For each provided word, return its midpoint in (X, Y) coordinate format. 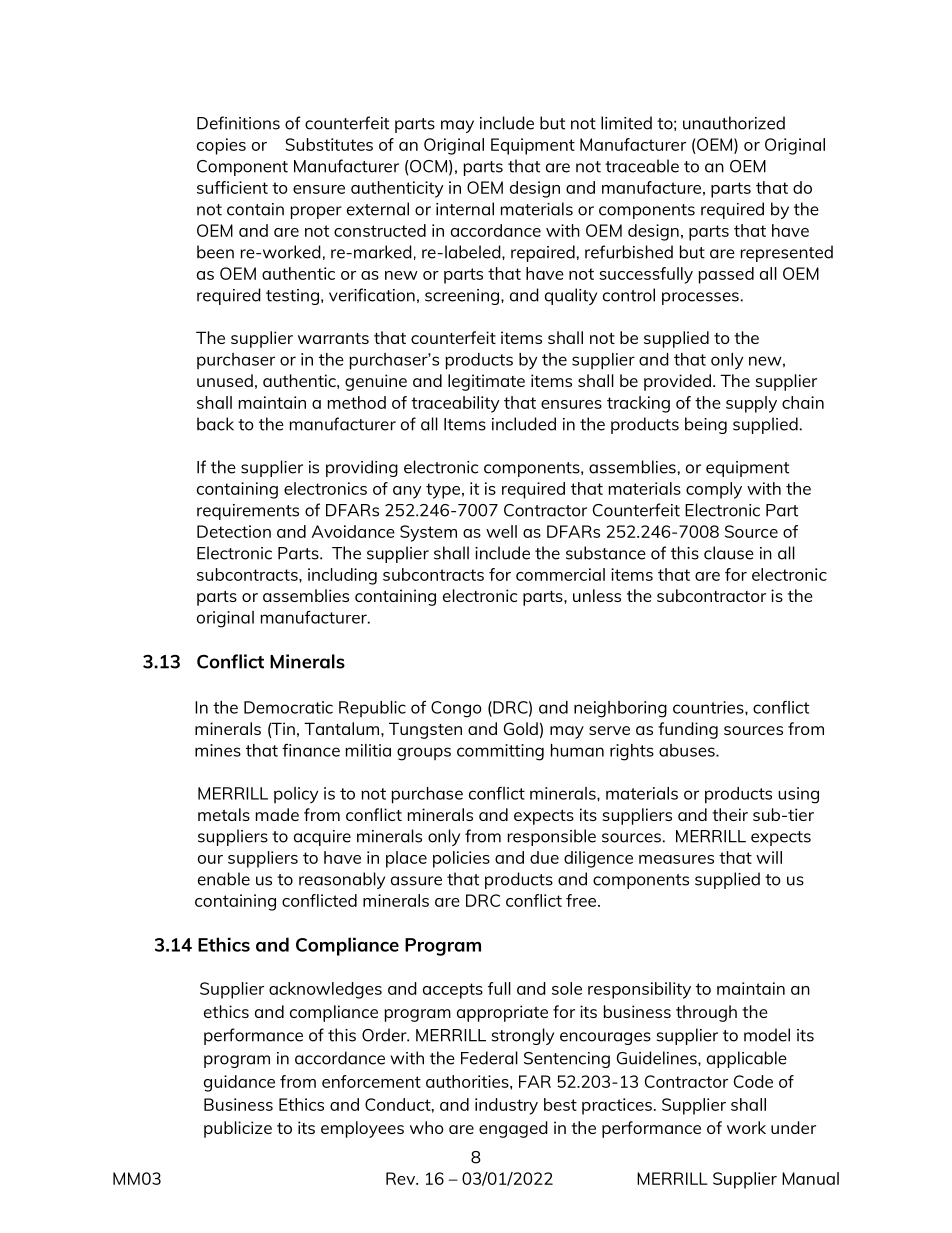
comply (714, 490)
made (277, 814)
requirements (248, 512)
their (730, 814)
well (501, 531)
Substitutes (329, 144)
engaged (513, 1129)
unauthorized (734, 123)
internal (465, 209)
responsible (551, 837)
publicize (238, 1129)
